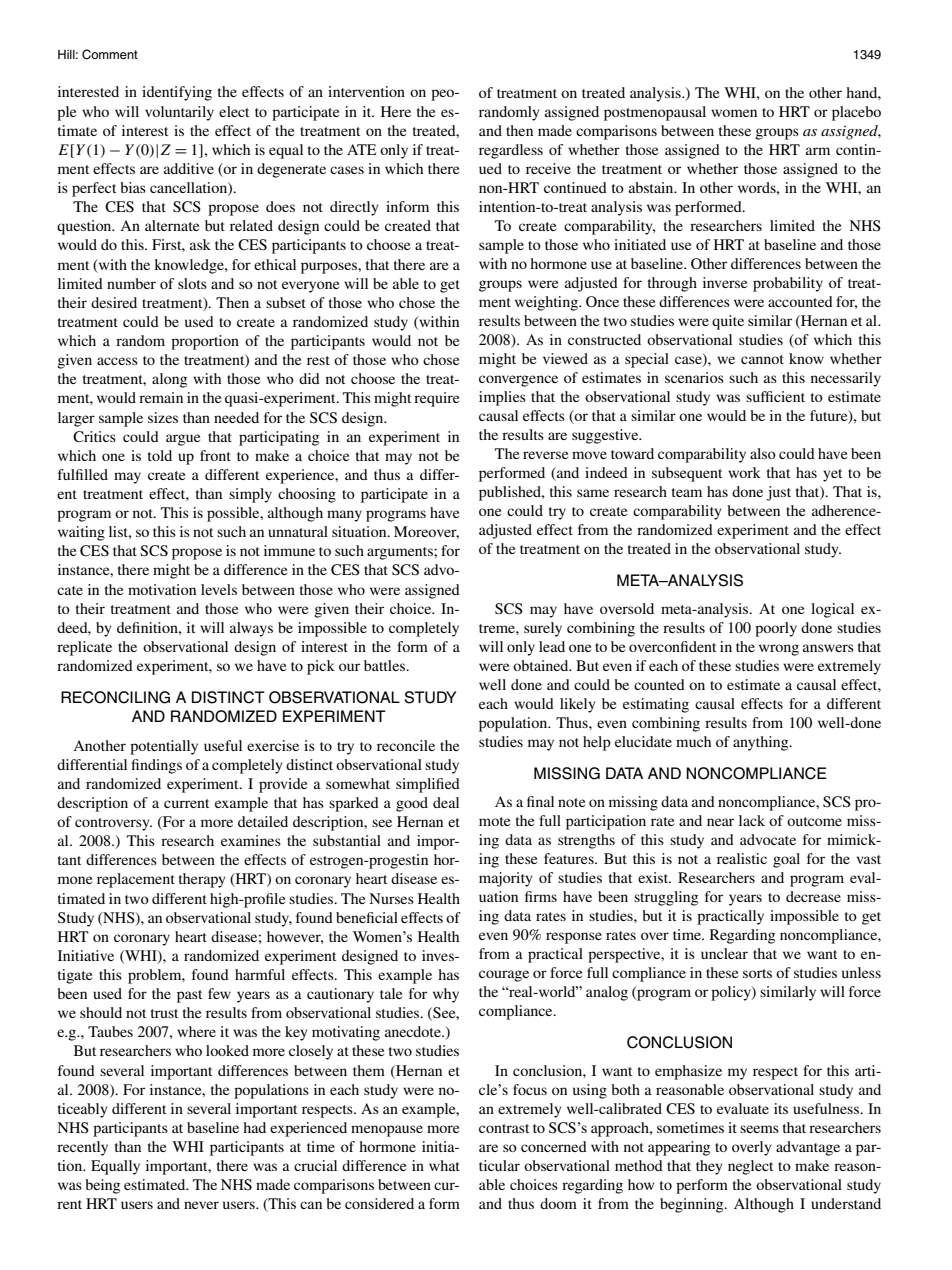 The height and width of the screenshot is (1270, 952). Describe the element at coordinates (779, 650) in the screenshot. I see `wrong` at that location.
